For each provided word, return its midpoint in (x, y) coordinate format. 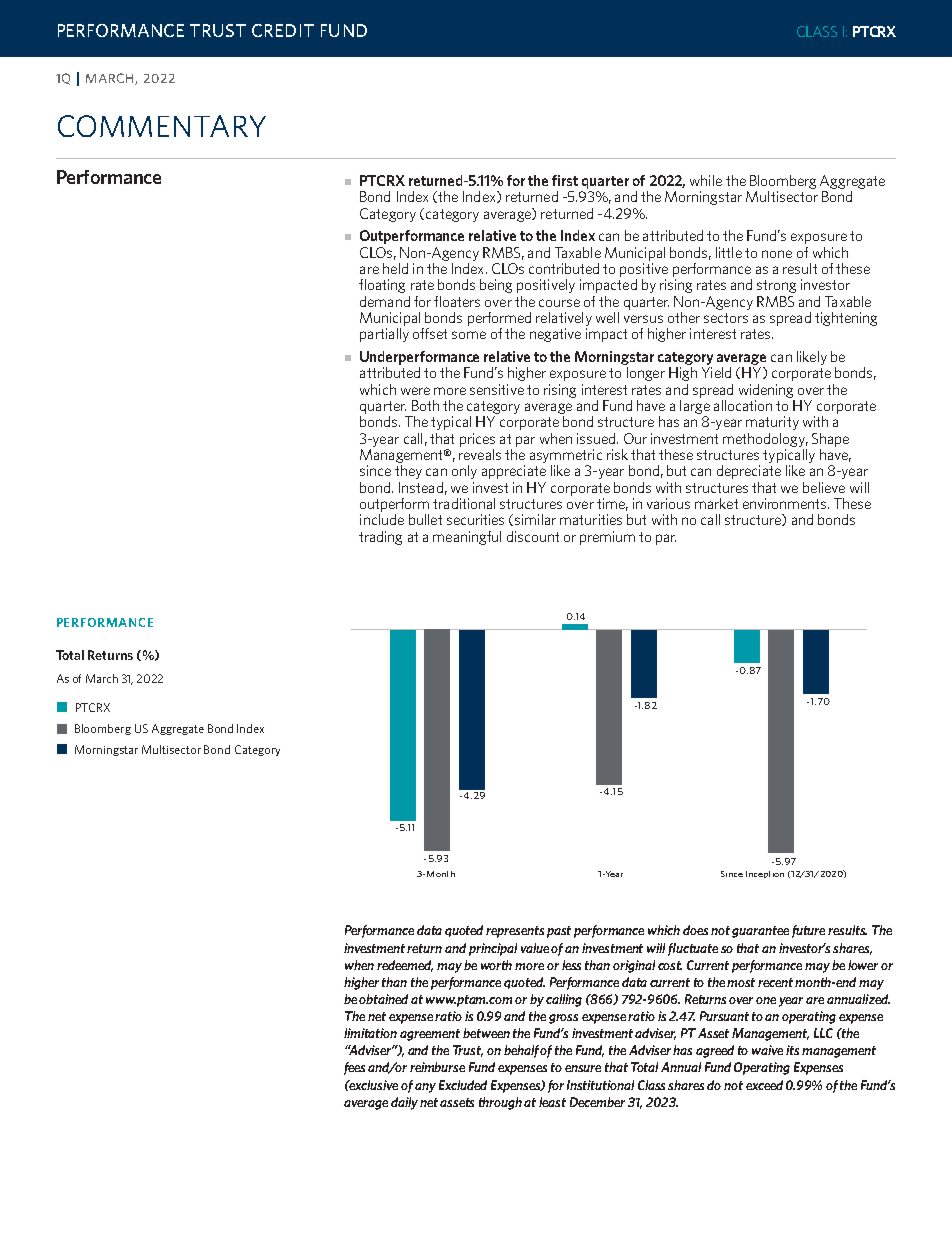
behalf (522, 1051)
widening (766, 391)
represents (515, 932)
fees (356, 1068)
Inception (765, 874)
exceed (764, 1085)
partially (384, 335)
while (706, 180)
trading (380, 538)
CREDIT (283, 30)
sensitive (497, 389)
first (565, 180)
